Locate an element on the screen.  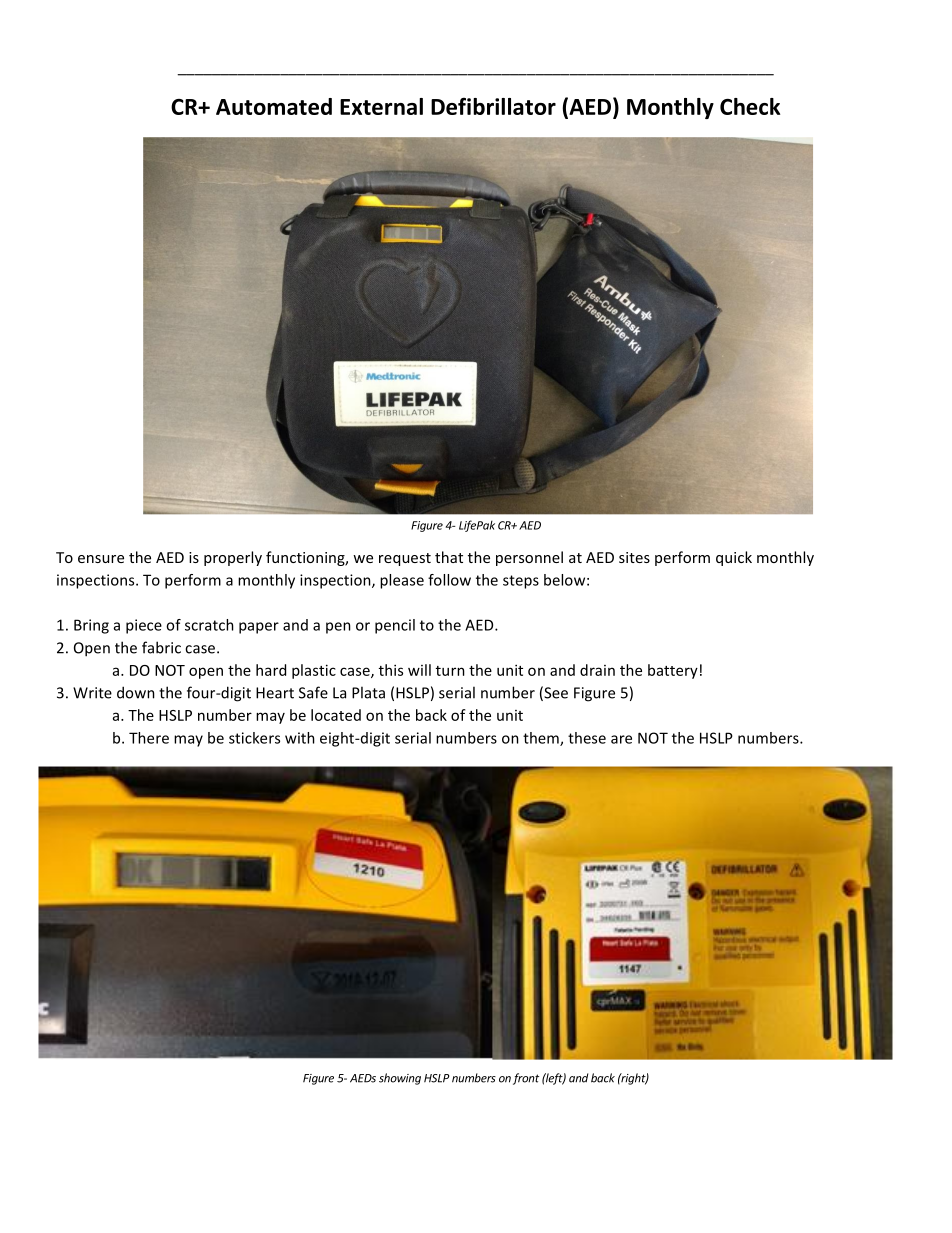
quick is located at coordinates (734, 558).
